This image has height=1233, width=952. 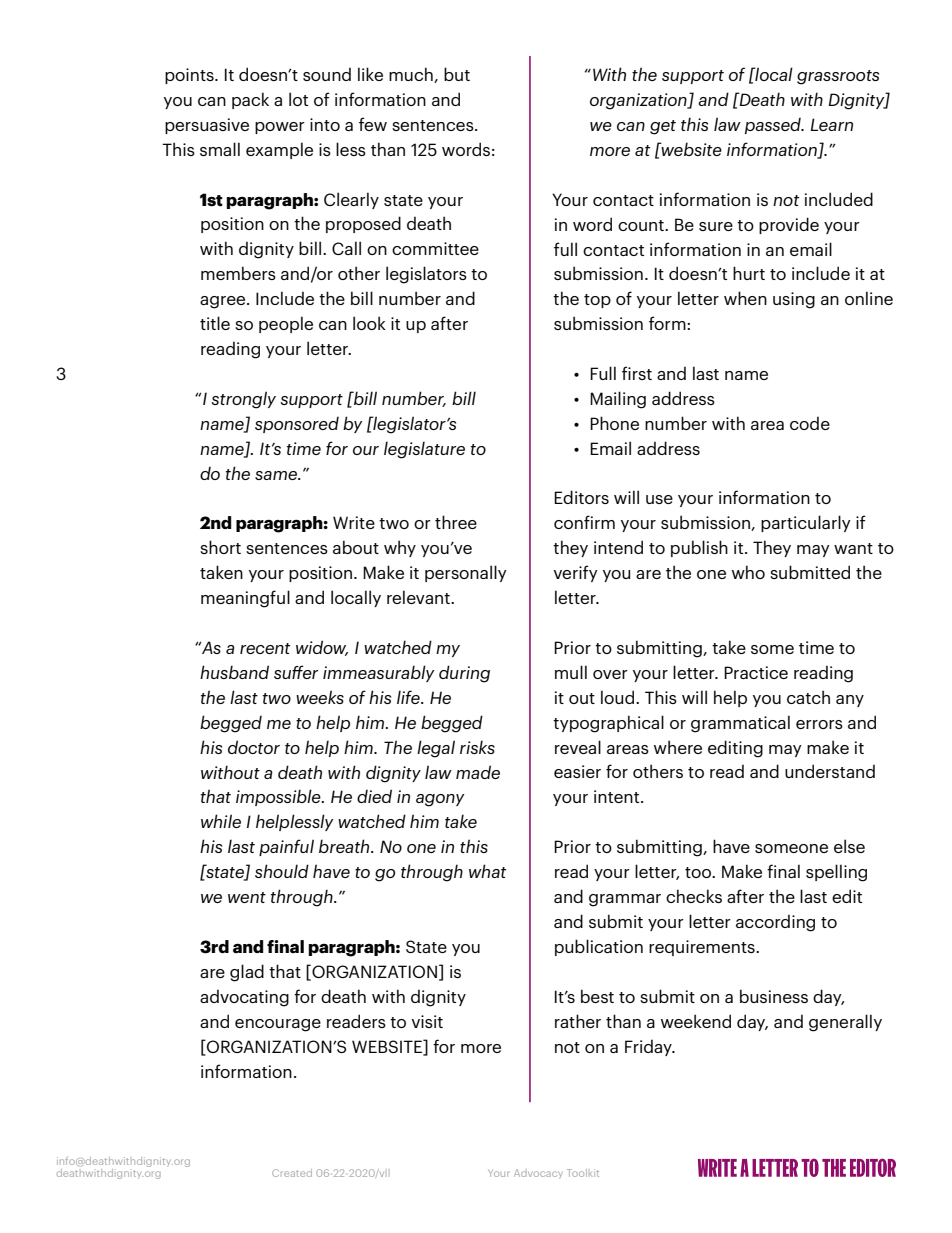 I want to click on mull, so click(x=571, y=672).
